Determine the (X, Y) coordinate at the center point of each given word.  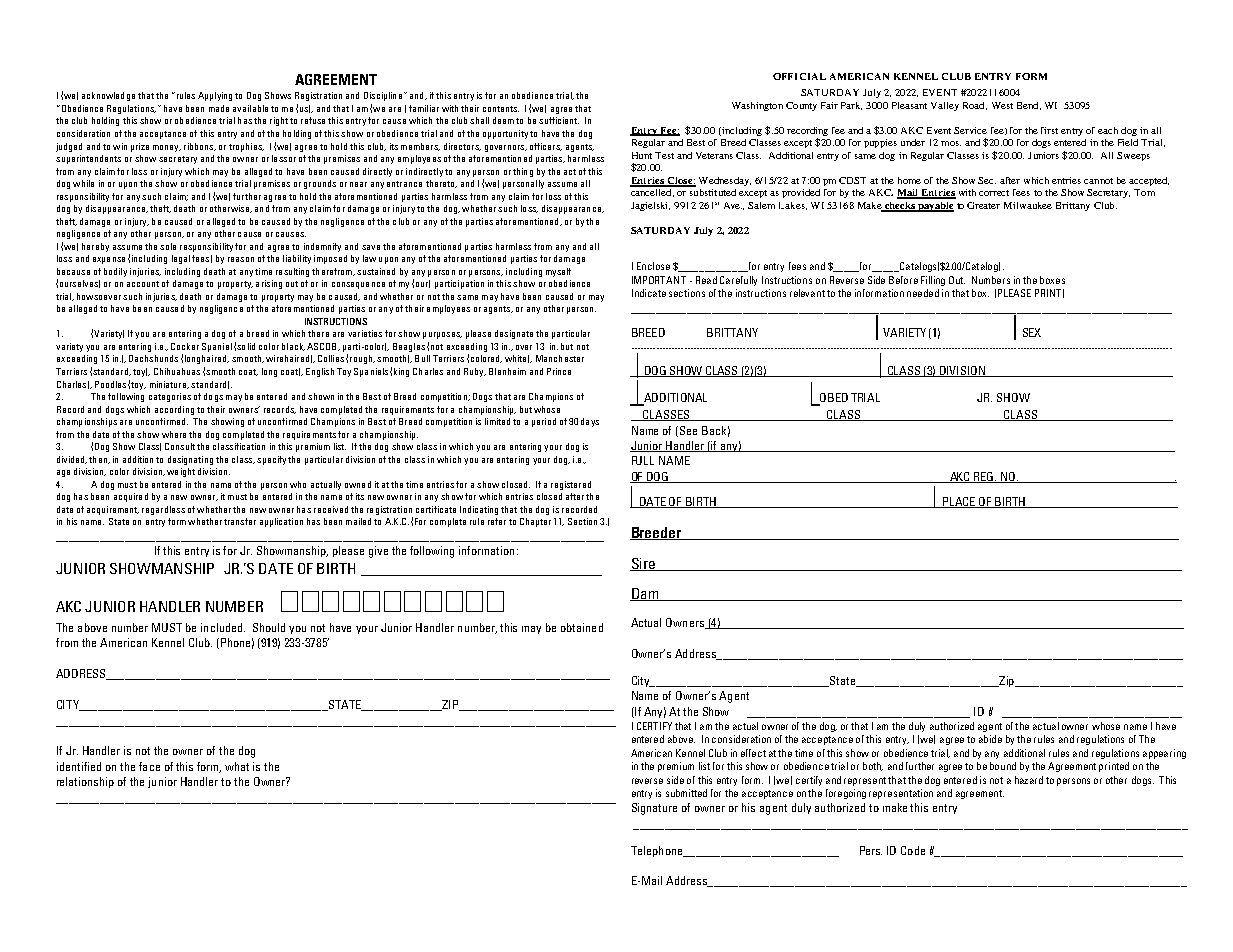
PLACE (959, 502)
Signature (654, 809)
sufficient (559, 120)
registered (571, 485)
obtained (582, 627)
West (1002, 105)
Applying (215, 96)
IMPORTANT (659, 280)
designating (190, 460)
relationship (85, 782)
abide (990, 739)
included (223, 627)
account (143, 284)
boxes (1052, 280)
